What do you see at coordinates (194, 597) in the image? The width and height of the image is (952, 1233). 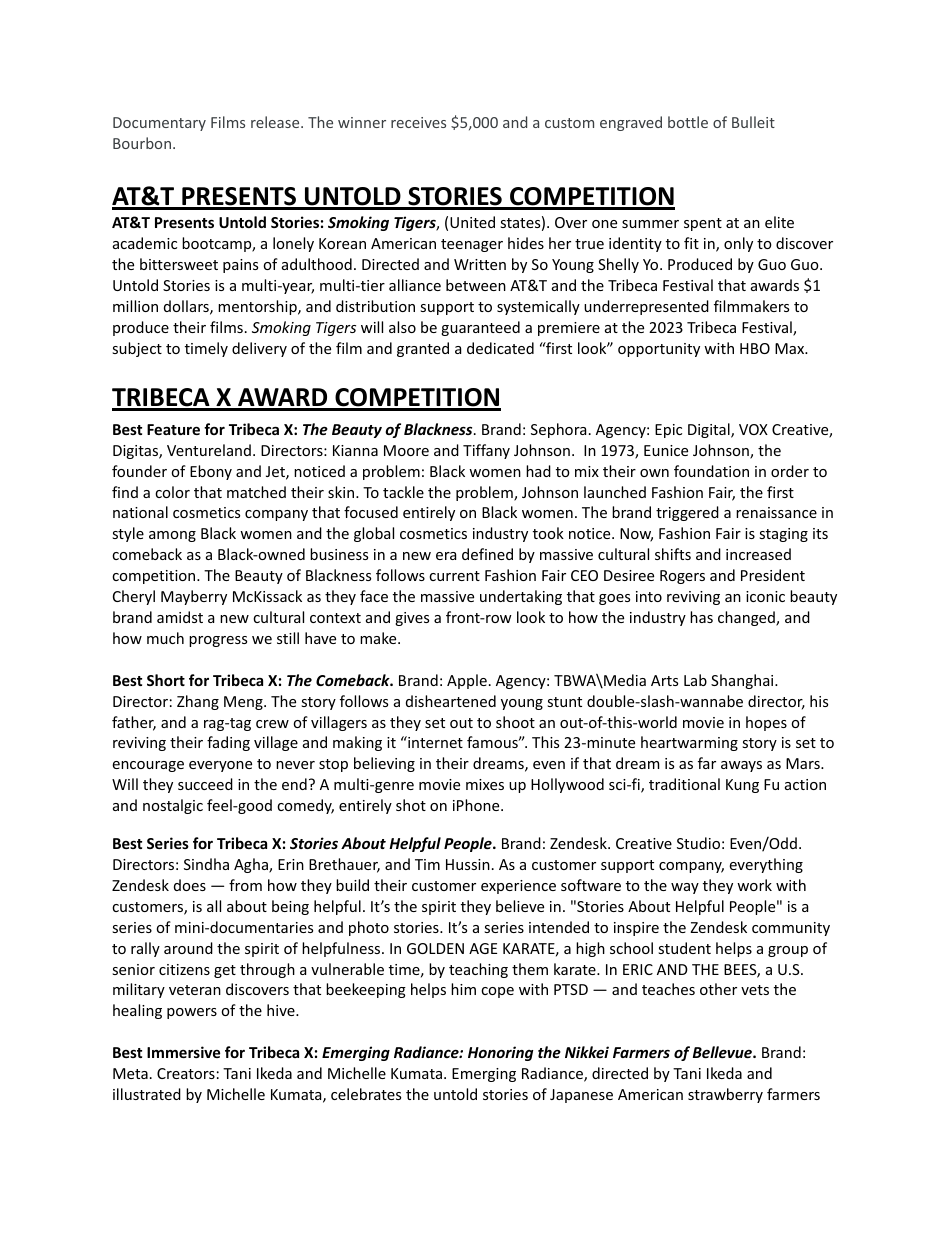 I see `Mayberry` at bounding box center [194, 597].
